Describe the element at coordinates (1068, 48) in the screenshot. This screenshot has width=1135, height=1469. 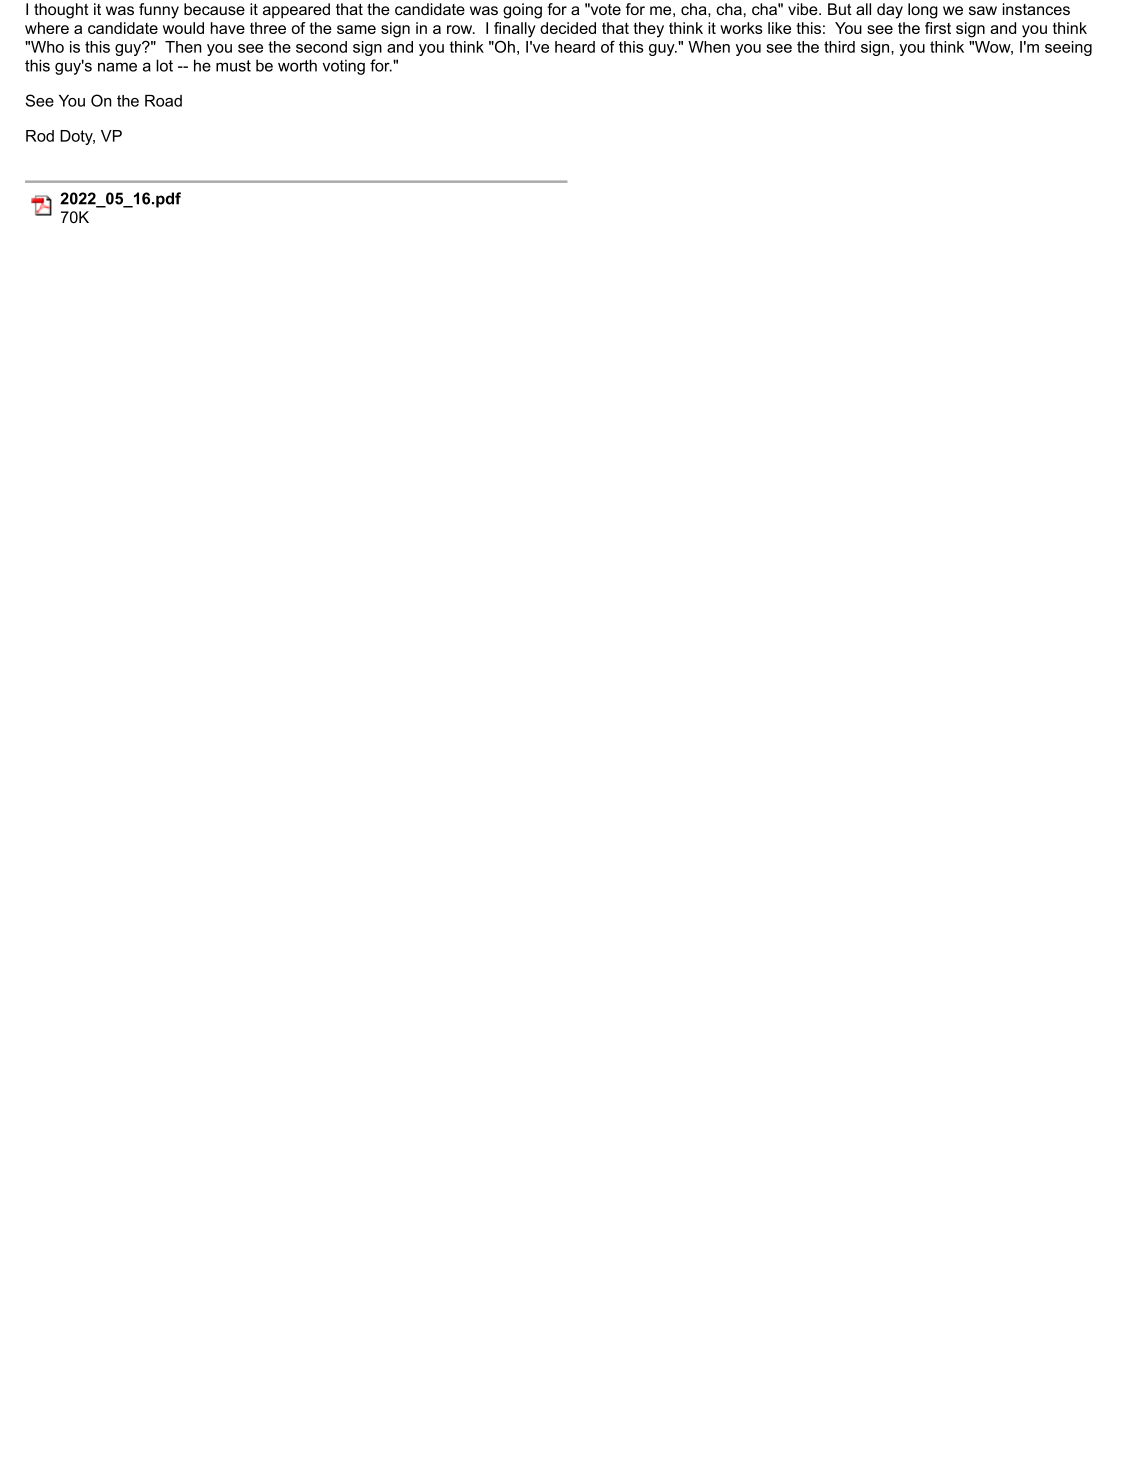
I see `seeing` at that location.
